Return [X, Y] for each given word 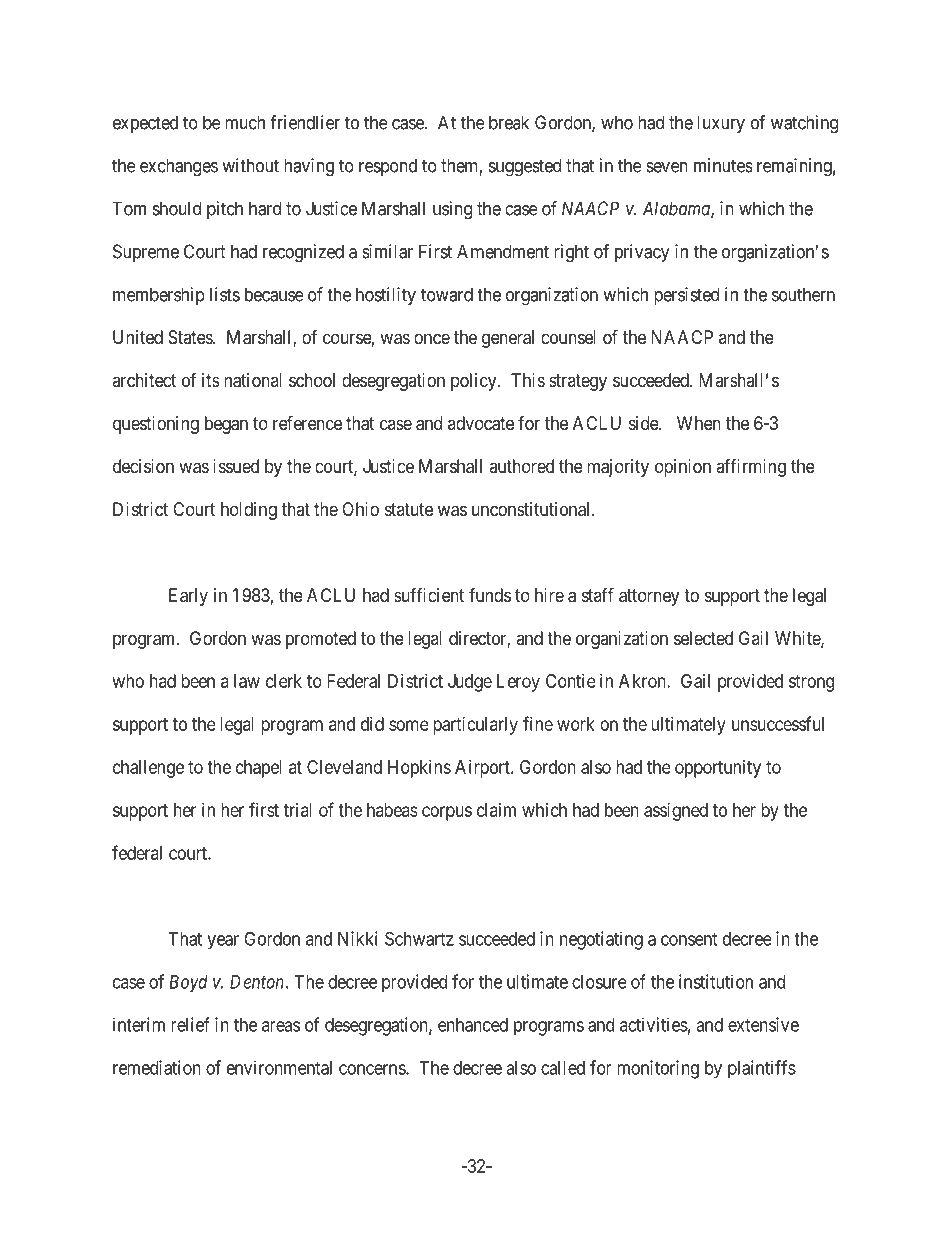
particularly [475, 726]
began [226, 425]
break [509, 122]
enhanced [473, 1025]
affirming [751, 468]
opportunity [718, 769]
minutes [723, 165]
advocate [481, 423]
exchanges [179, 167]
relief [190, 1024]
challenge [148, 769]
